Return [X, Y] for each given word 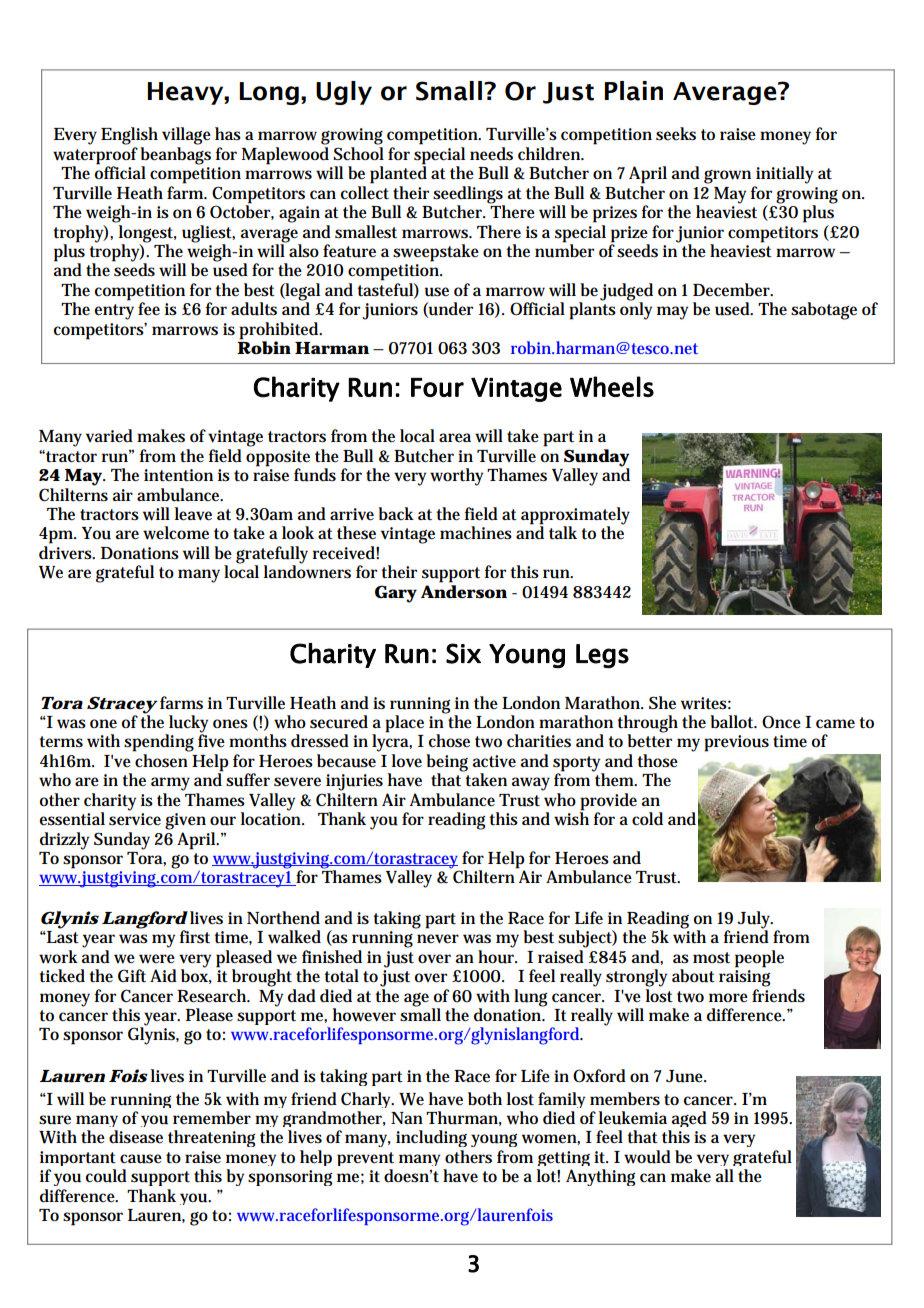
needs [491, 154]
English [129, 136]
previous [736, 743]
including [431, 1138]
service [135, 819]
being [447, 764]
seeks [676, 134]
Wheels [612, 386]
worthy [456, 477]
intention [178, 475]
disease [136, 1137]
